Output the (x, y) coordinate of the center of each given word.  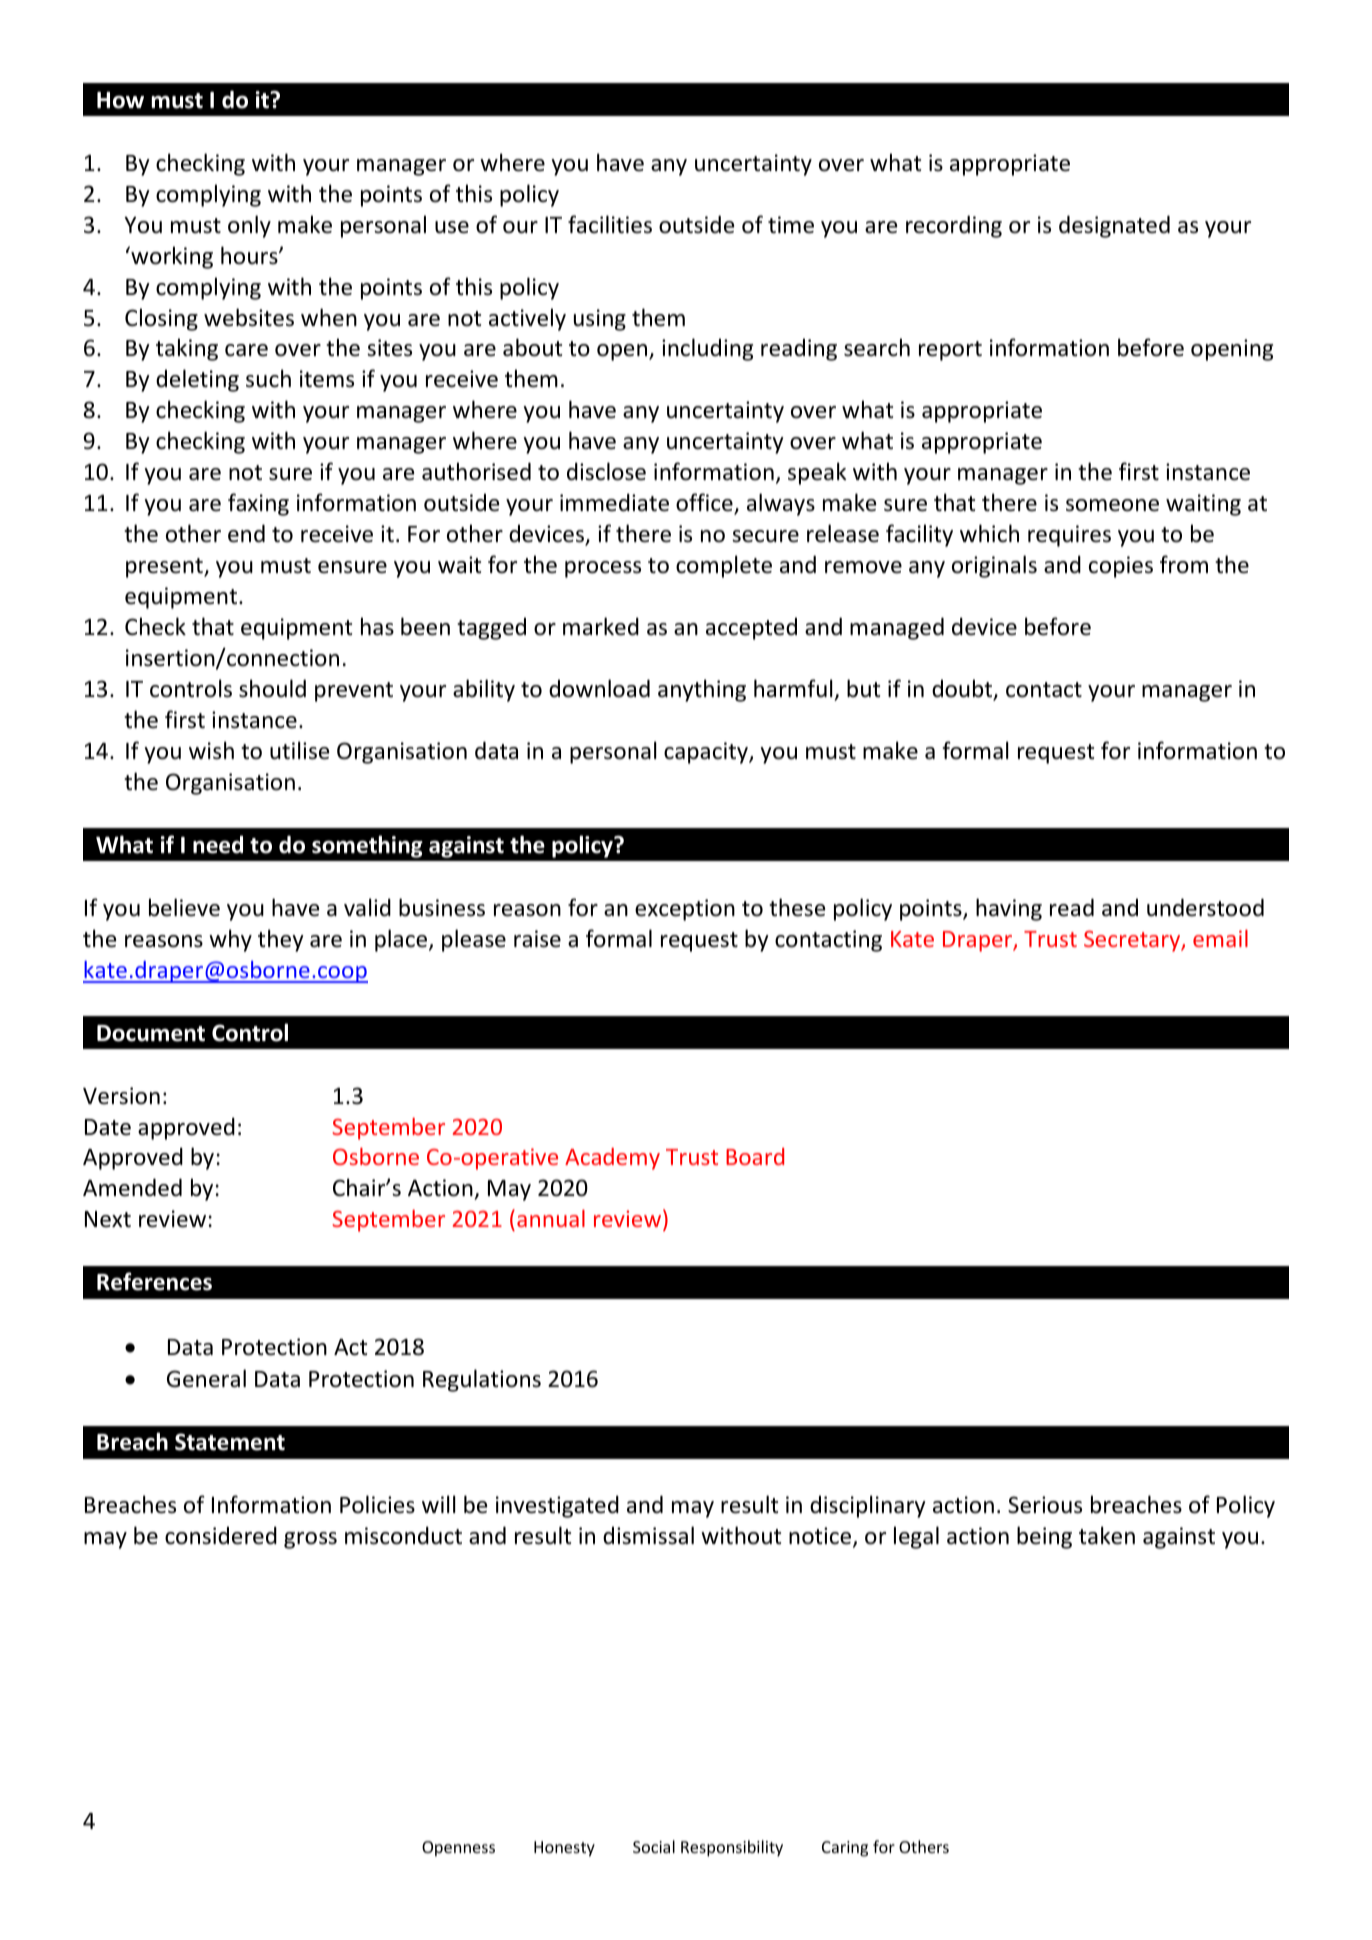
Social (654, 1846)
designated (1114, 226)
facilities (610, 224)
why (230, 940)
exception (685, 910)
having (1009, 909)
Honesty (564, 1849)
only (249, 226)
